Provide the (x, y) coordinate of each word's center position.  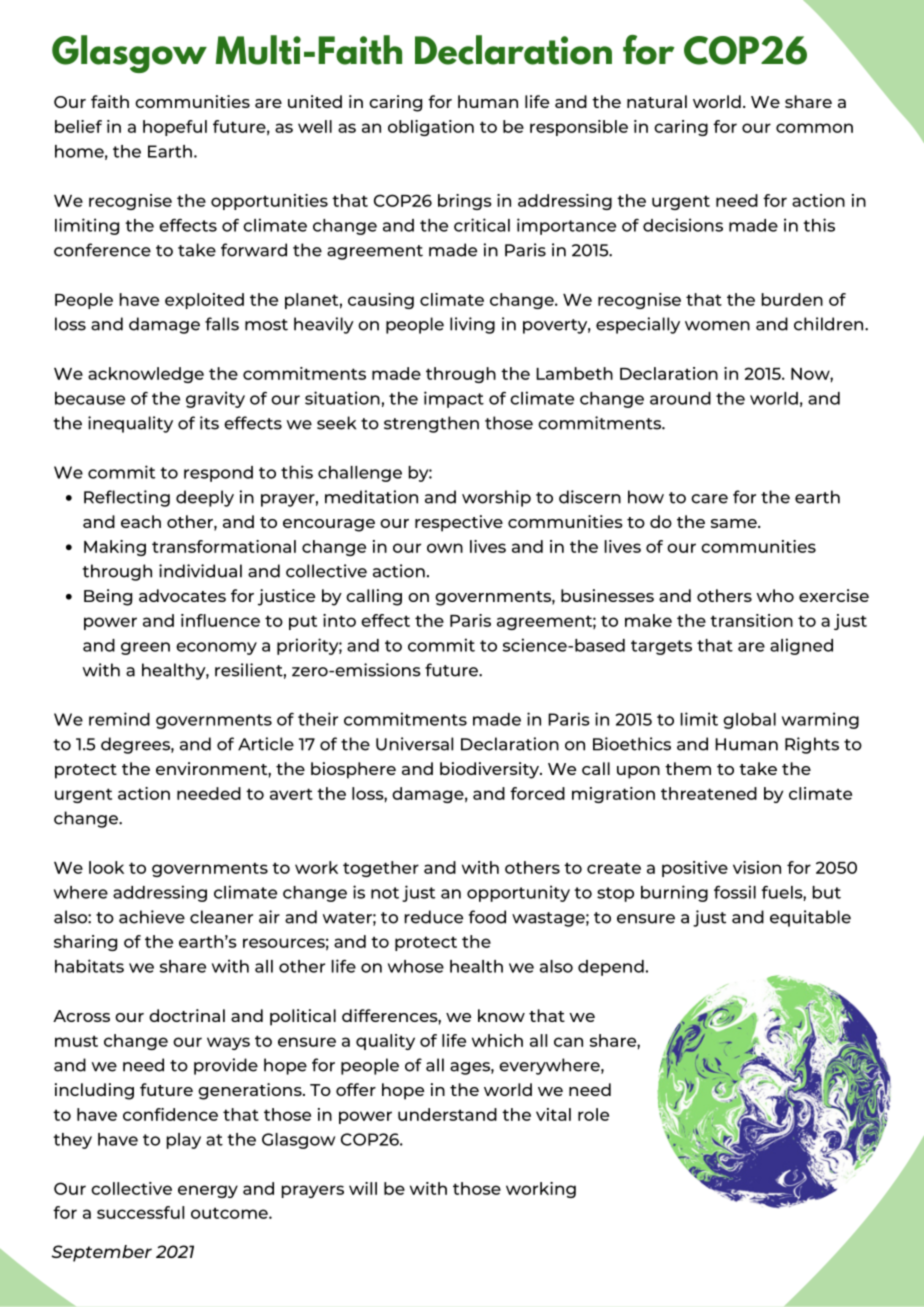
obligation (431, 128)
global (749, 721)
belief (78, 126)
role (593, 1114)
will (363, 1188)
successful (140, 1212)
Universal (414, 744)
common (814, 128)
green (145, 648)
